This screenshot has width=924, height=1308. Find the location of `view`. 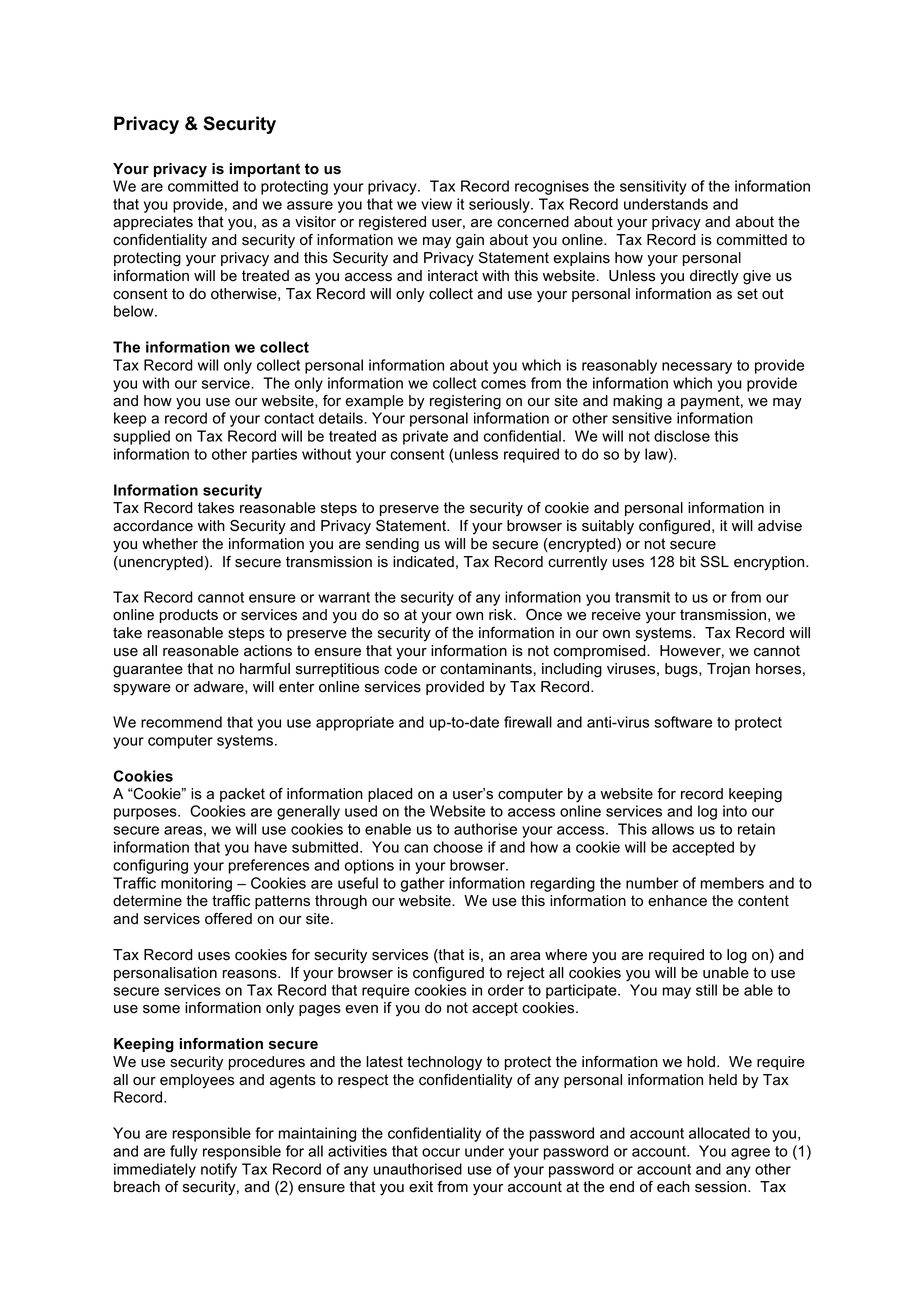

view is located at coordinates (436, 204).
